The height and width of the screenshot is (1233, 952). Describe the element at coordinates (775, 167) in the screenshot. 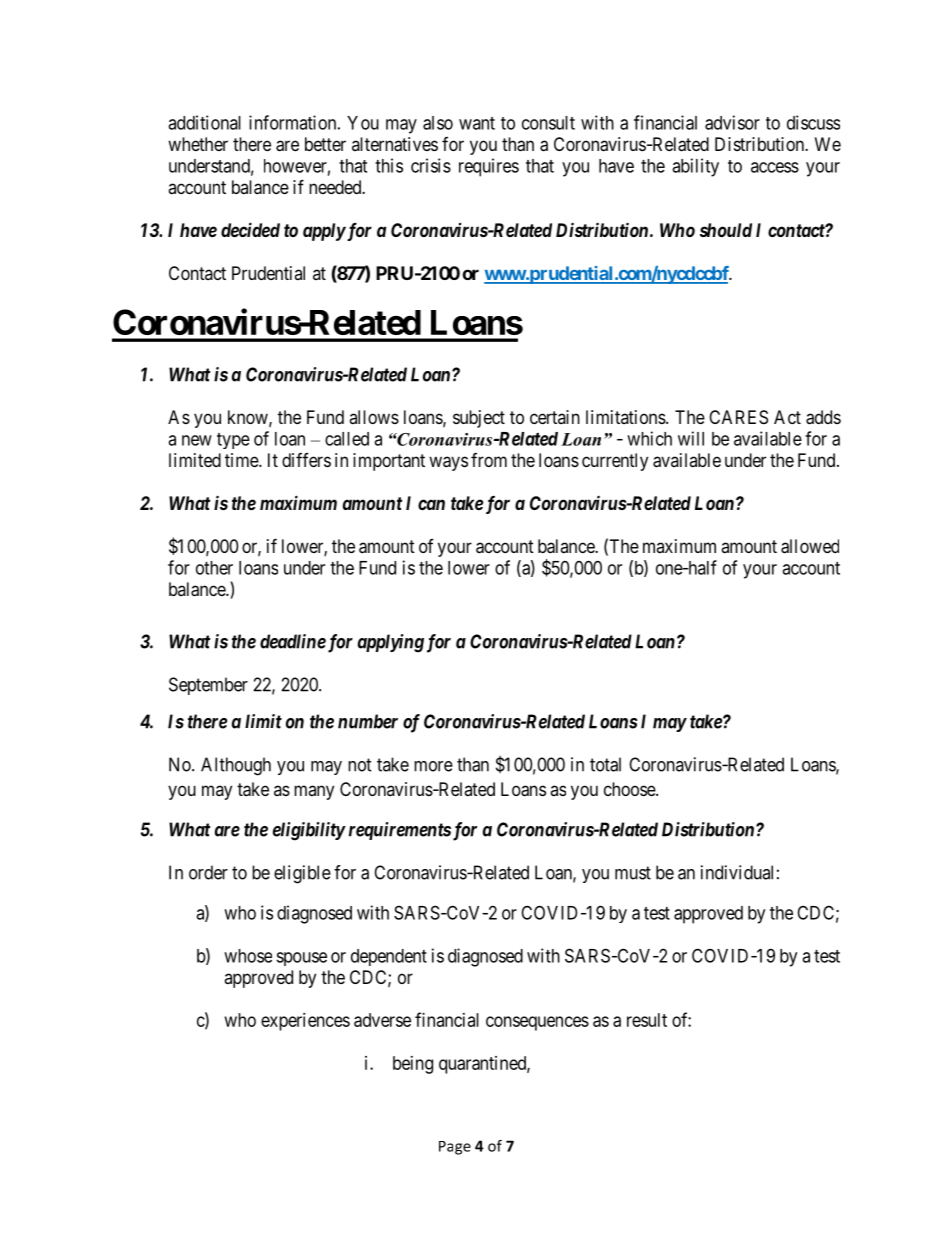

I see `access` at that location.
